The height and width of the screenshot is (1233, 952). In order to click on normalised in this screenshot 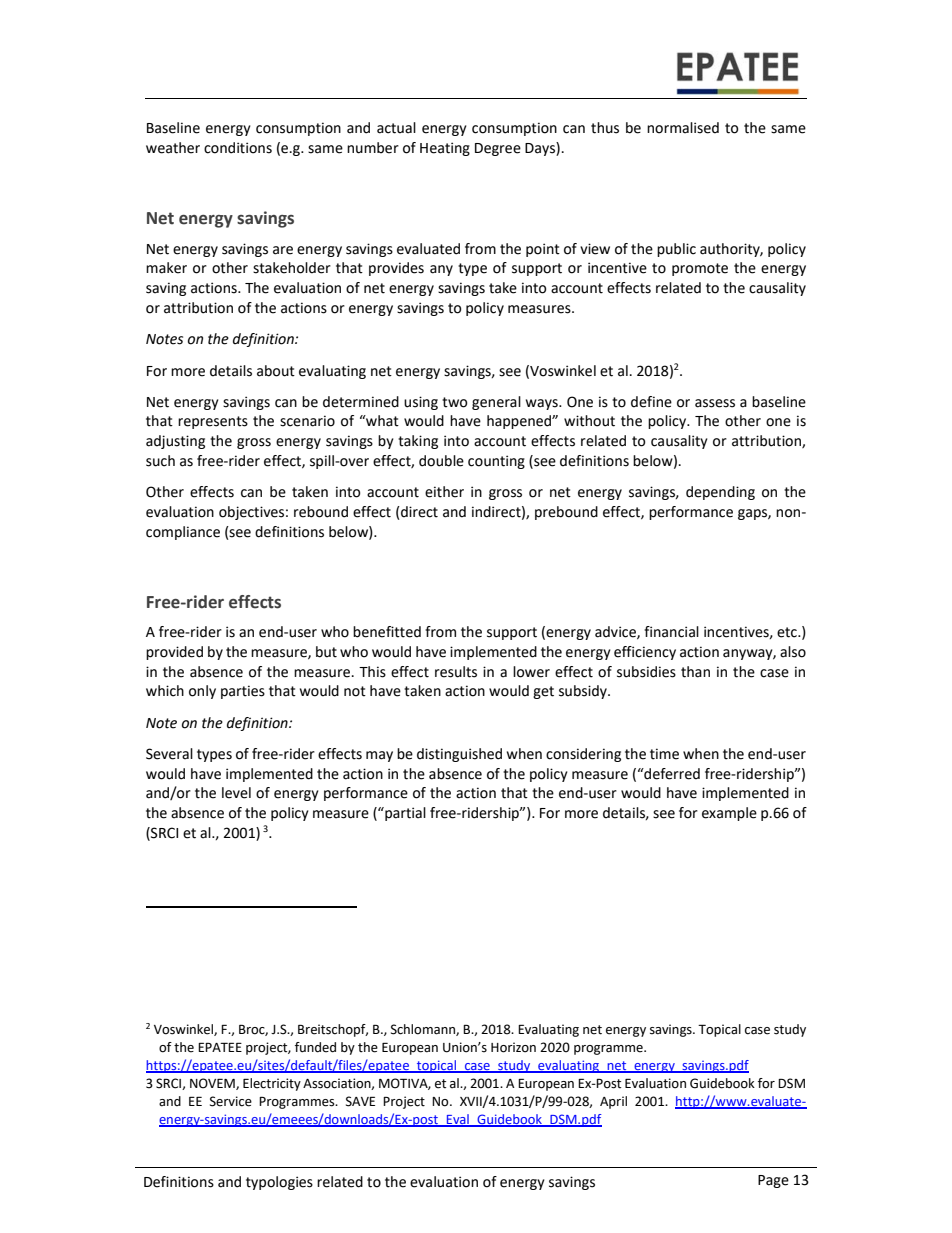, I will do `click(683, 128)`.
